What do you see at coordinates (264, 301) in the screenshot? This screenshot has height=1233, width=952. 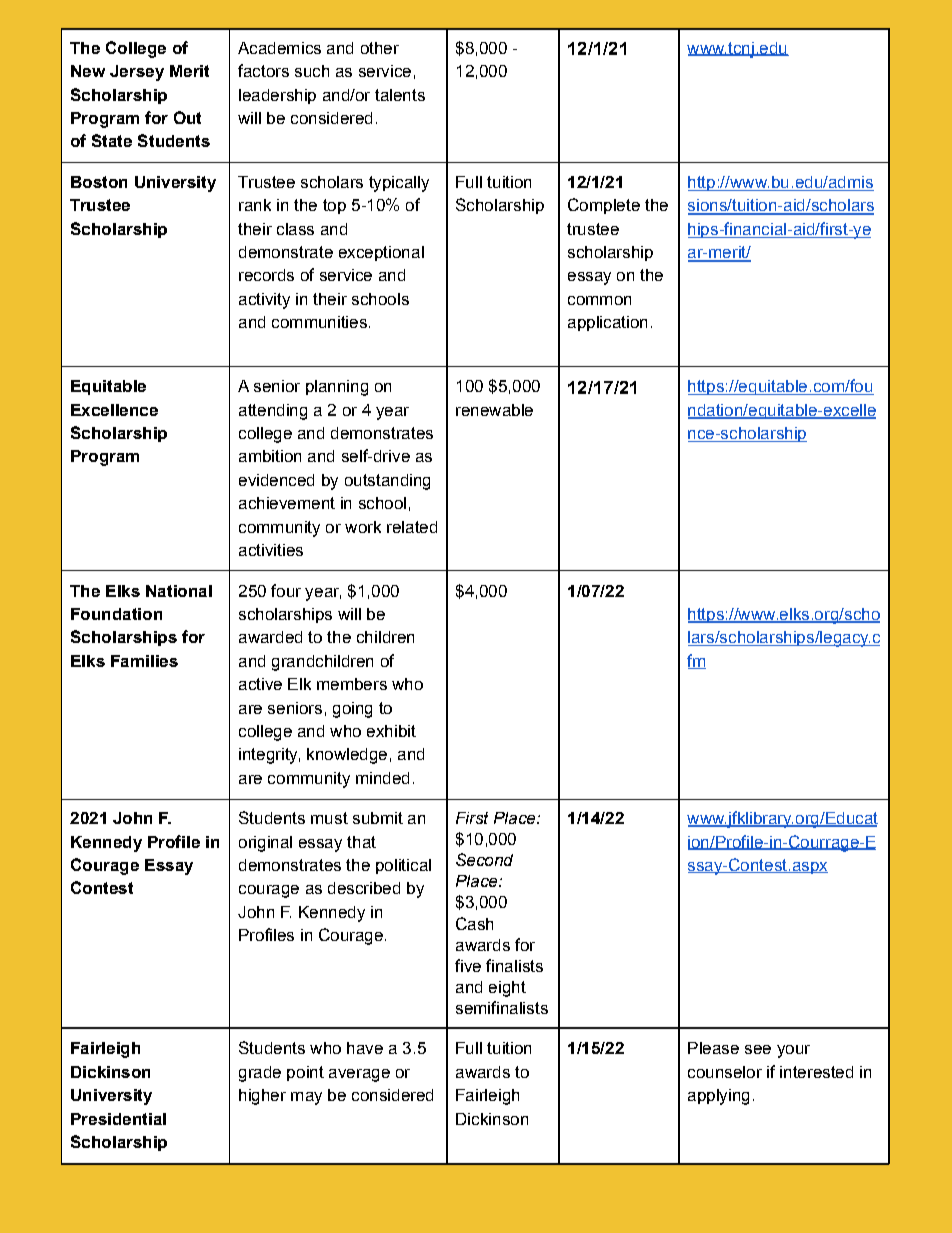 I see `activity` at bounding box center [264, 301].
